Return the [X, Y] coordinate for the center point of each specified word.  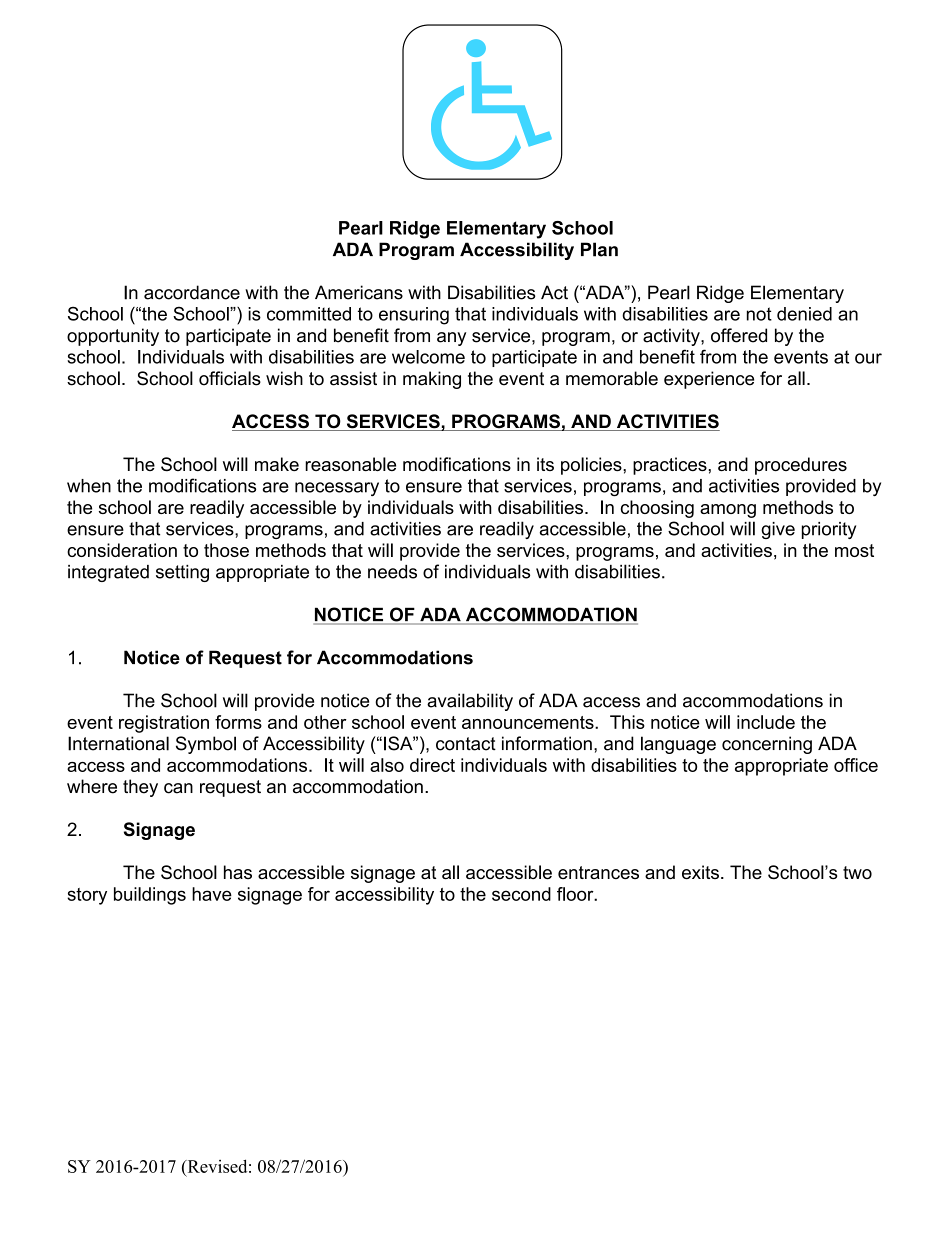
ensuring [414, 316]
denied [804, 314]
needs [392, 572]
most [854, 550]
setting [182, 573]
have [212, 894]
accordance [192, 292]
